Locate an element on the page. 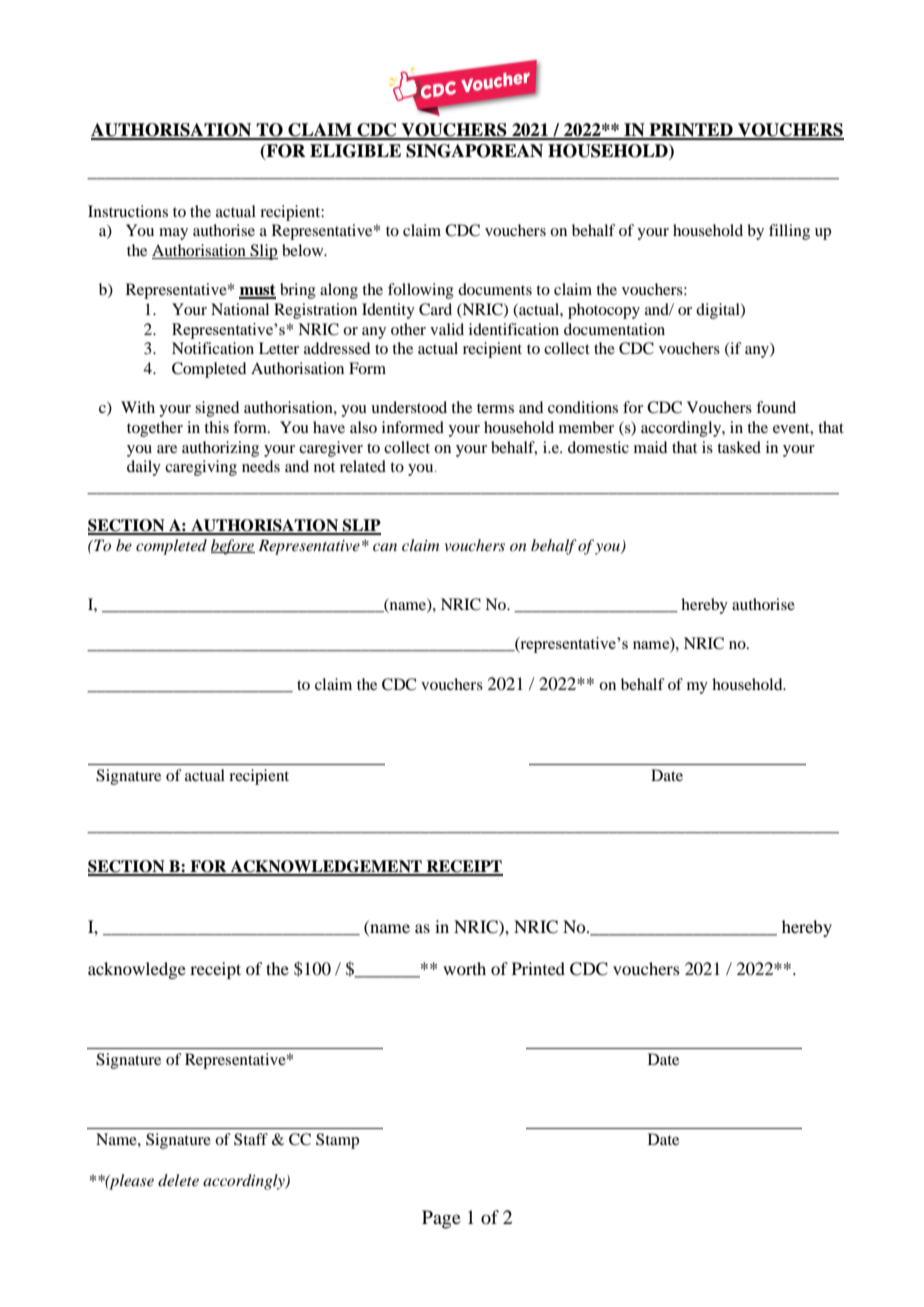 Image resolution: width=924 pixels, height=1307 pixels. SINGAPOREAN is located at coordinates (474, 151).
